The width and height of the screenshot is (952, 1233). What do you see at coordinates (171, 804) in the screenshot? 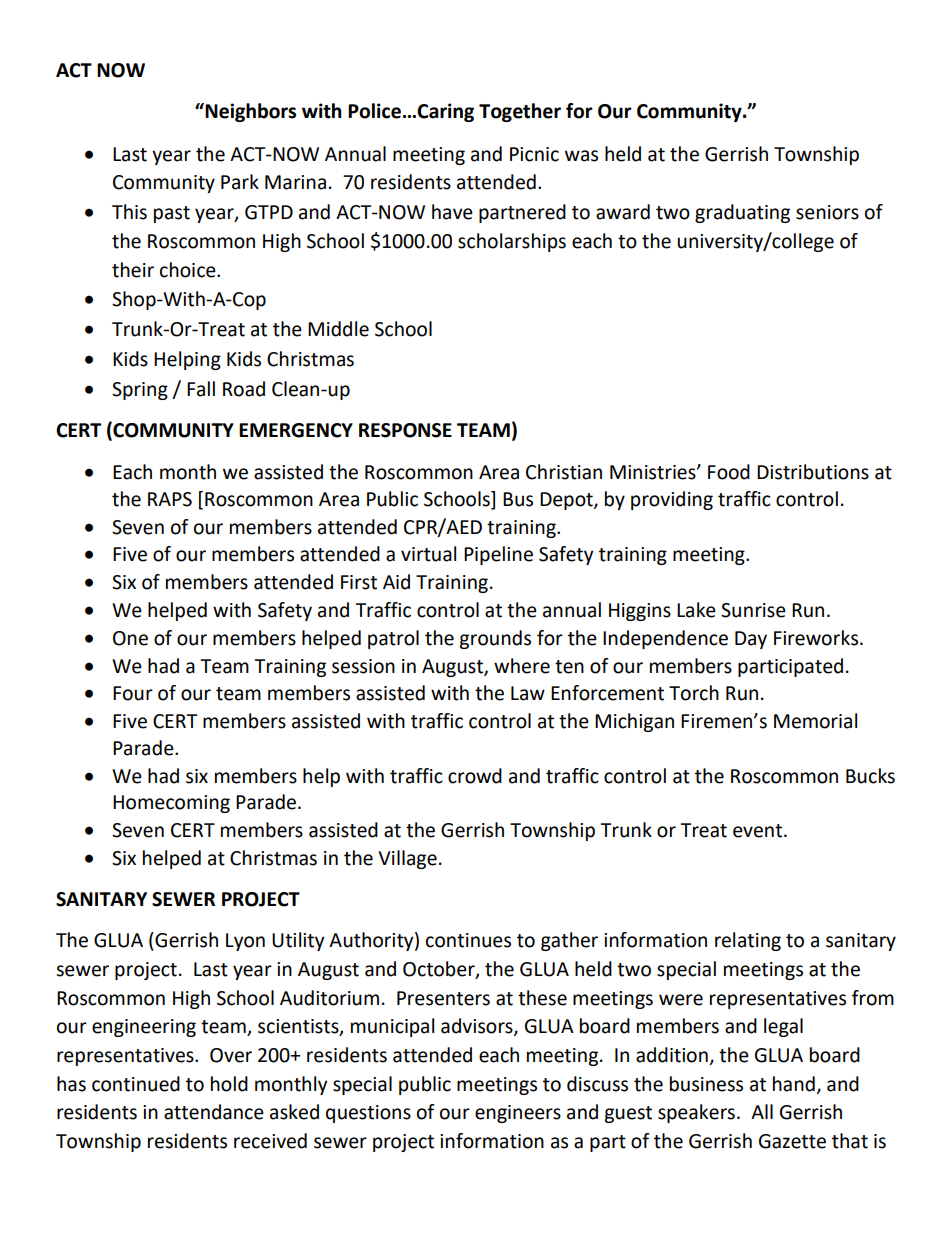
I see `Homecoming` at bounding box center [171, 804].
